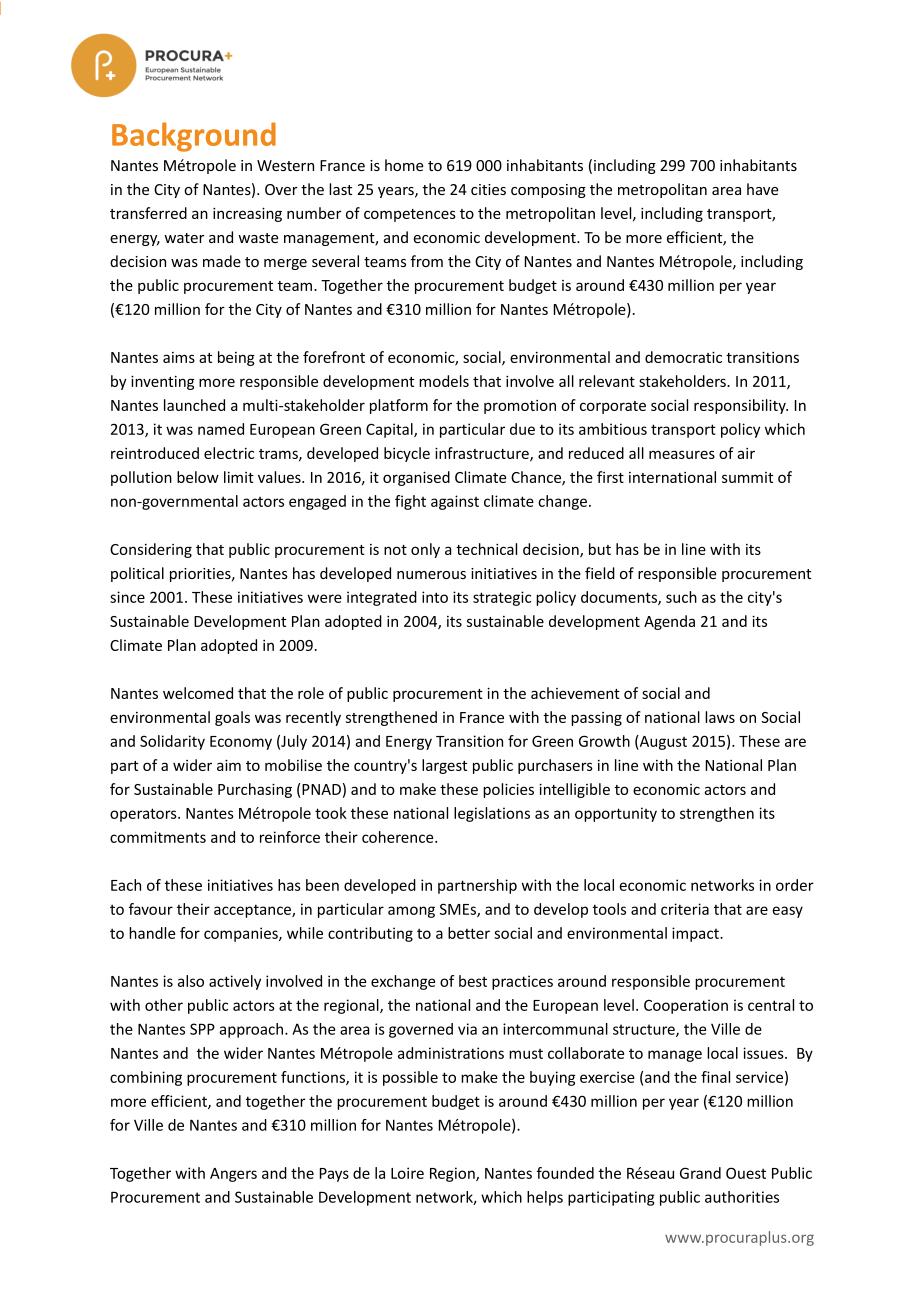 The width and height of the document is (924, 1308). I want to click on commitments, so click(158, 837).
